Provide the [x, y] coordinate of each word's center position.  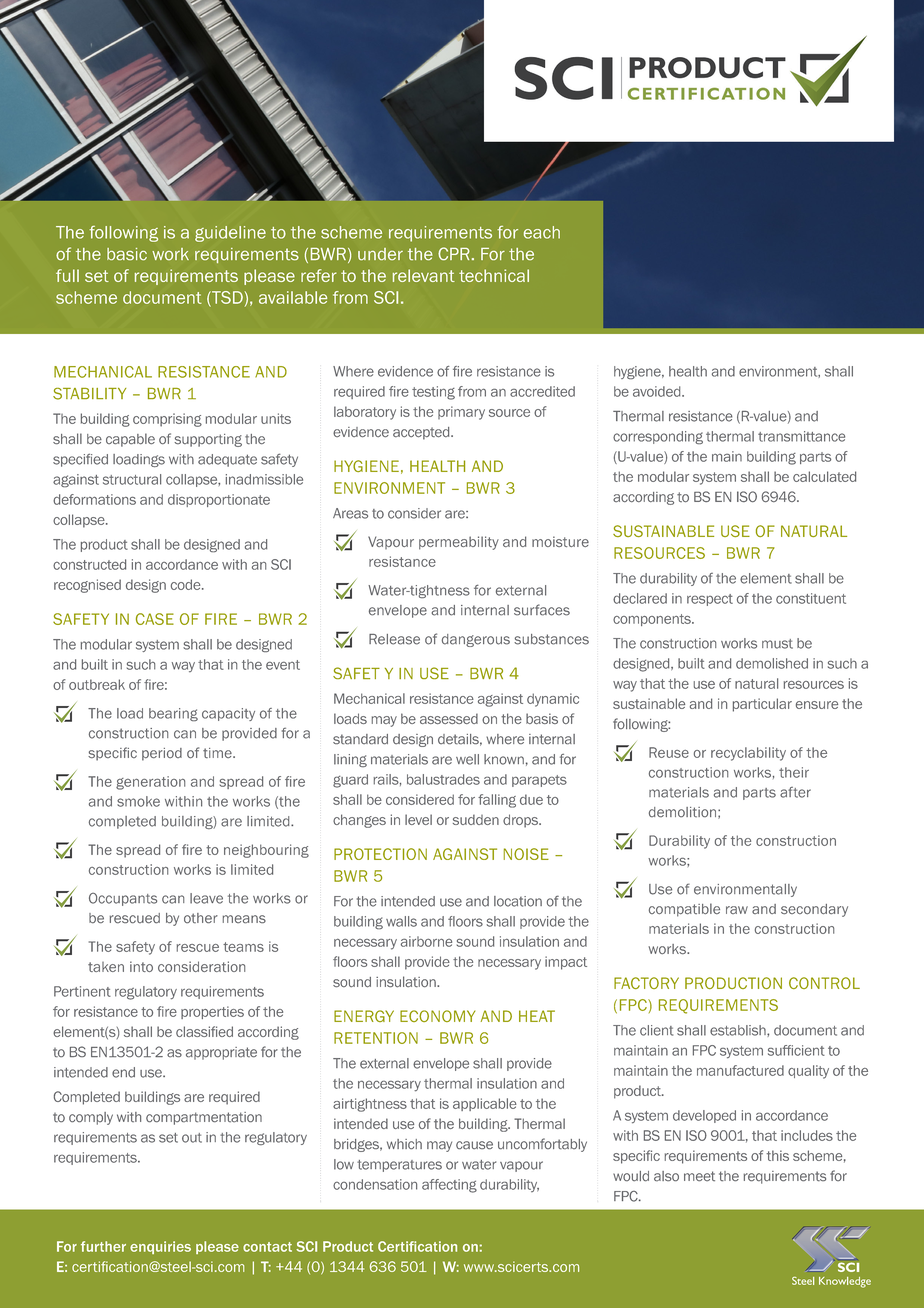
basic [127, 254]
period [162, 754]
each [542, 232]
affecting [449, 1186]
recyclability [748, 754]
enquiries [160, 1247]
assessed [449, 718]
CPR [454, 253]
